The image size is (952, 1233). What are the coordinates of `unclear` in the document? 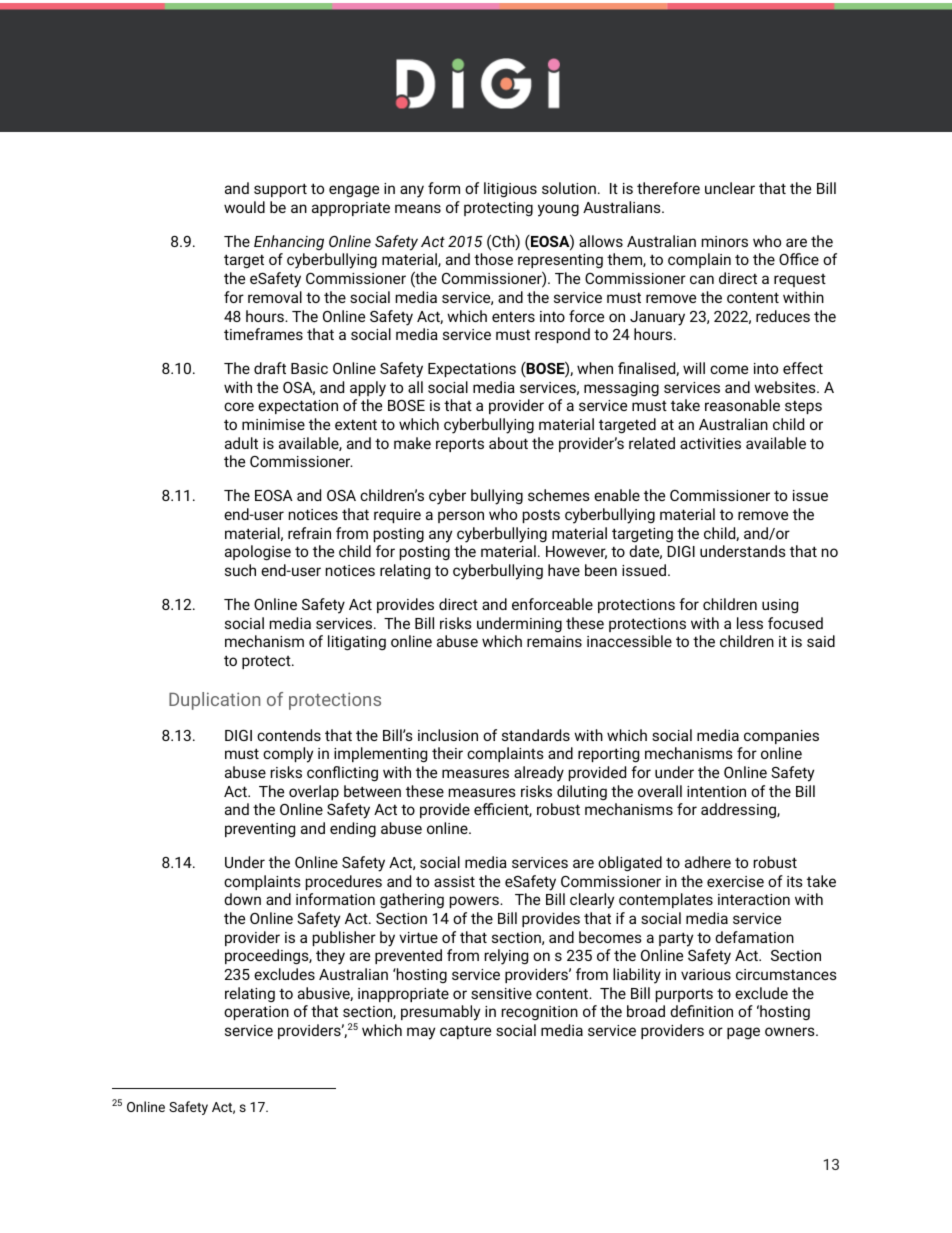 It's located at (730, 188).
